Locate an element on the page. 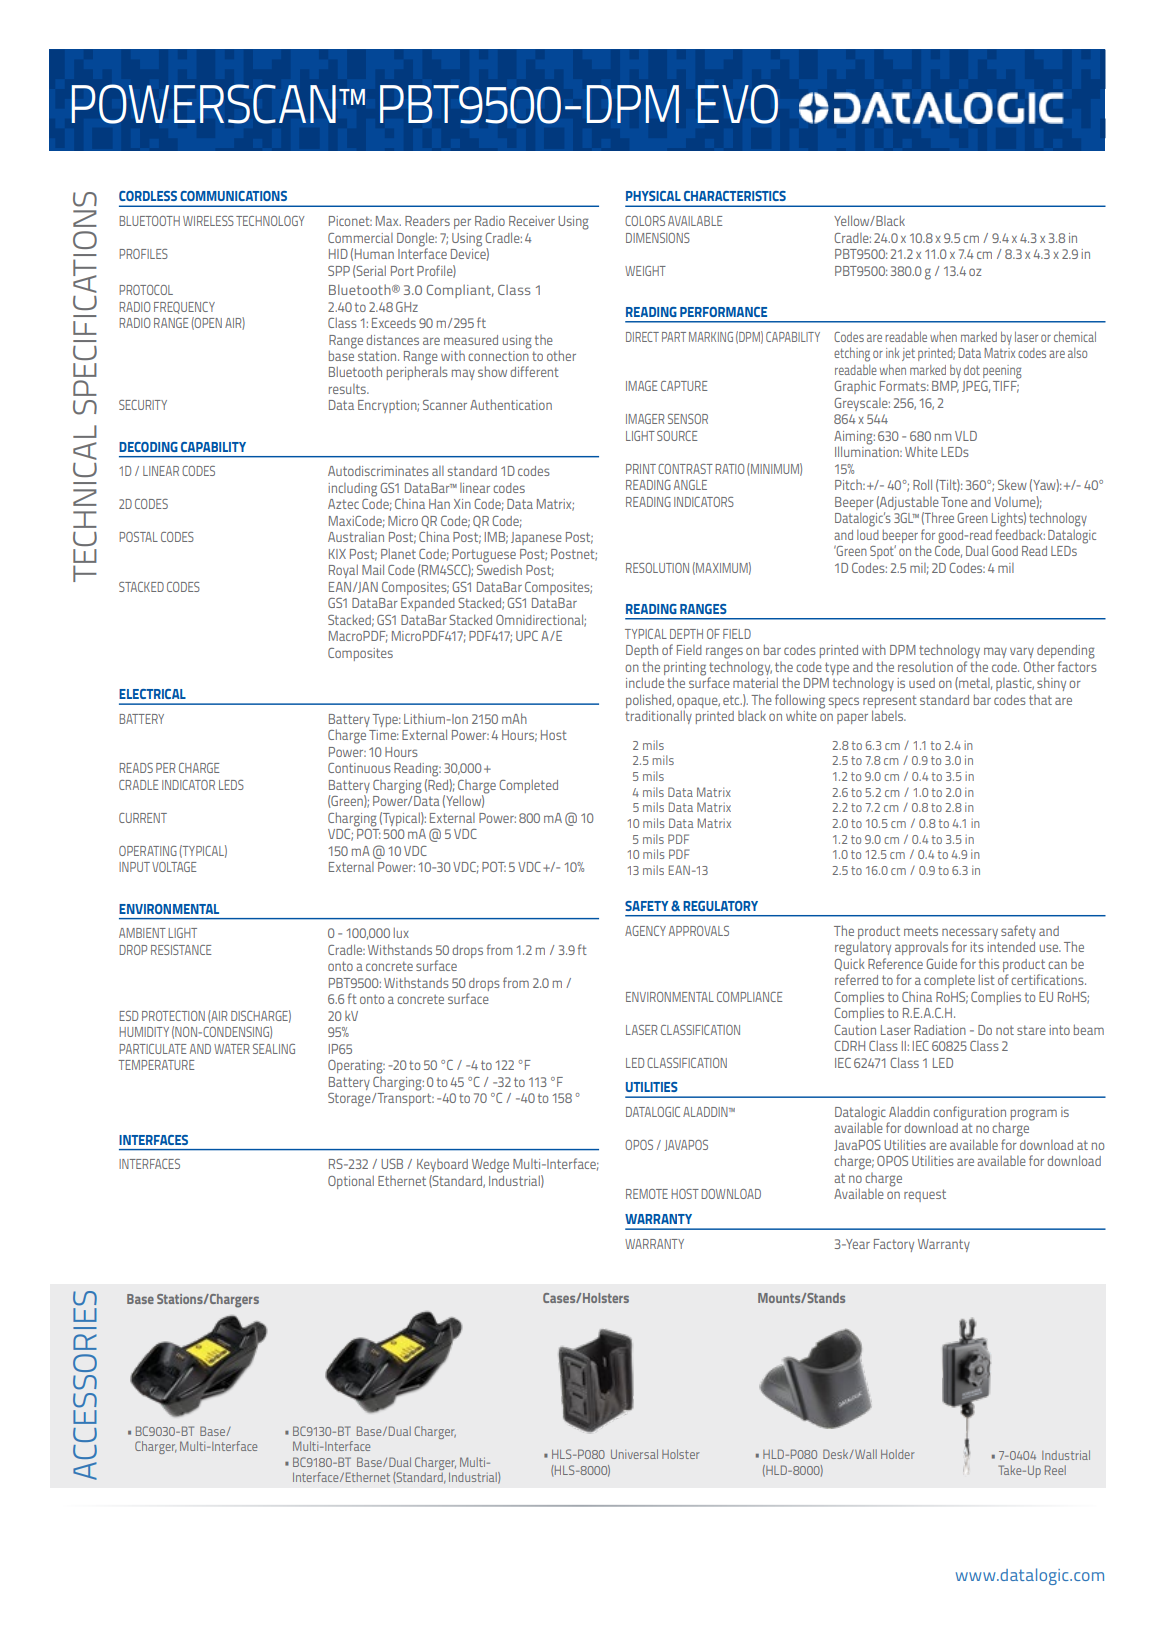 This page has height=1634, width=1155. Japanese is located at coordinates (536, 538).
